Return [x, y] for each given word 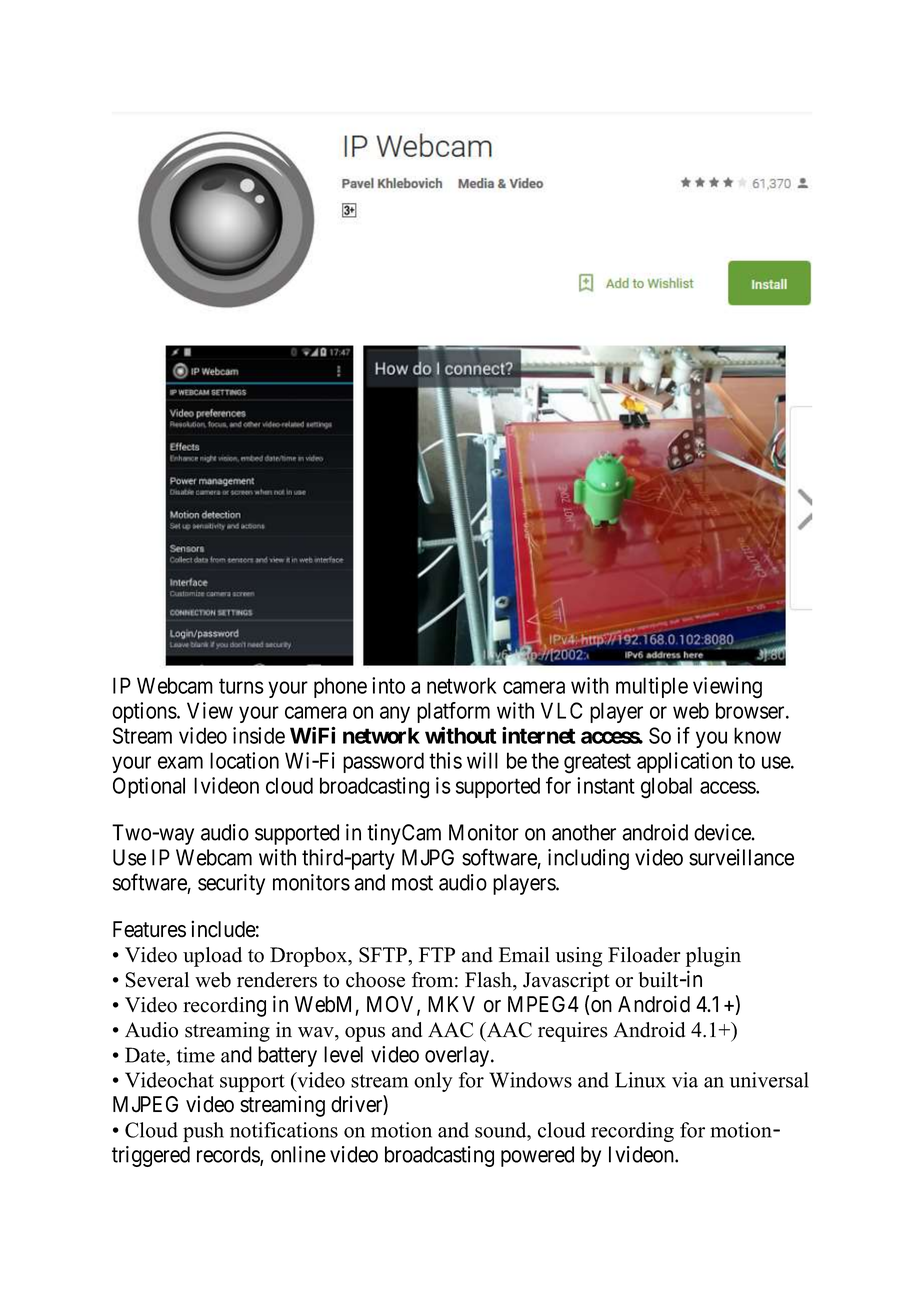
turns [241, 686]
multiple [652, 687]
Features [149, 929]
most [412, 883]
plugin [713, 957]
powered [537, 1156]
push [203, 1132]
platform [453, 712]
